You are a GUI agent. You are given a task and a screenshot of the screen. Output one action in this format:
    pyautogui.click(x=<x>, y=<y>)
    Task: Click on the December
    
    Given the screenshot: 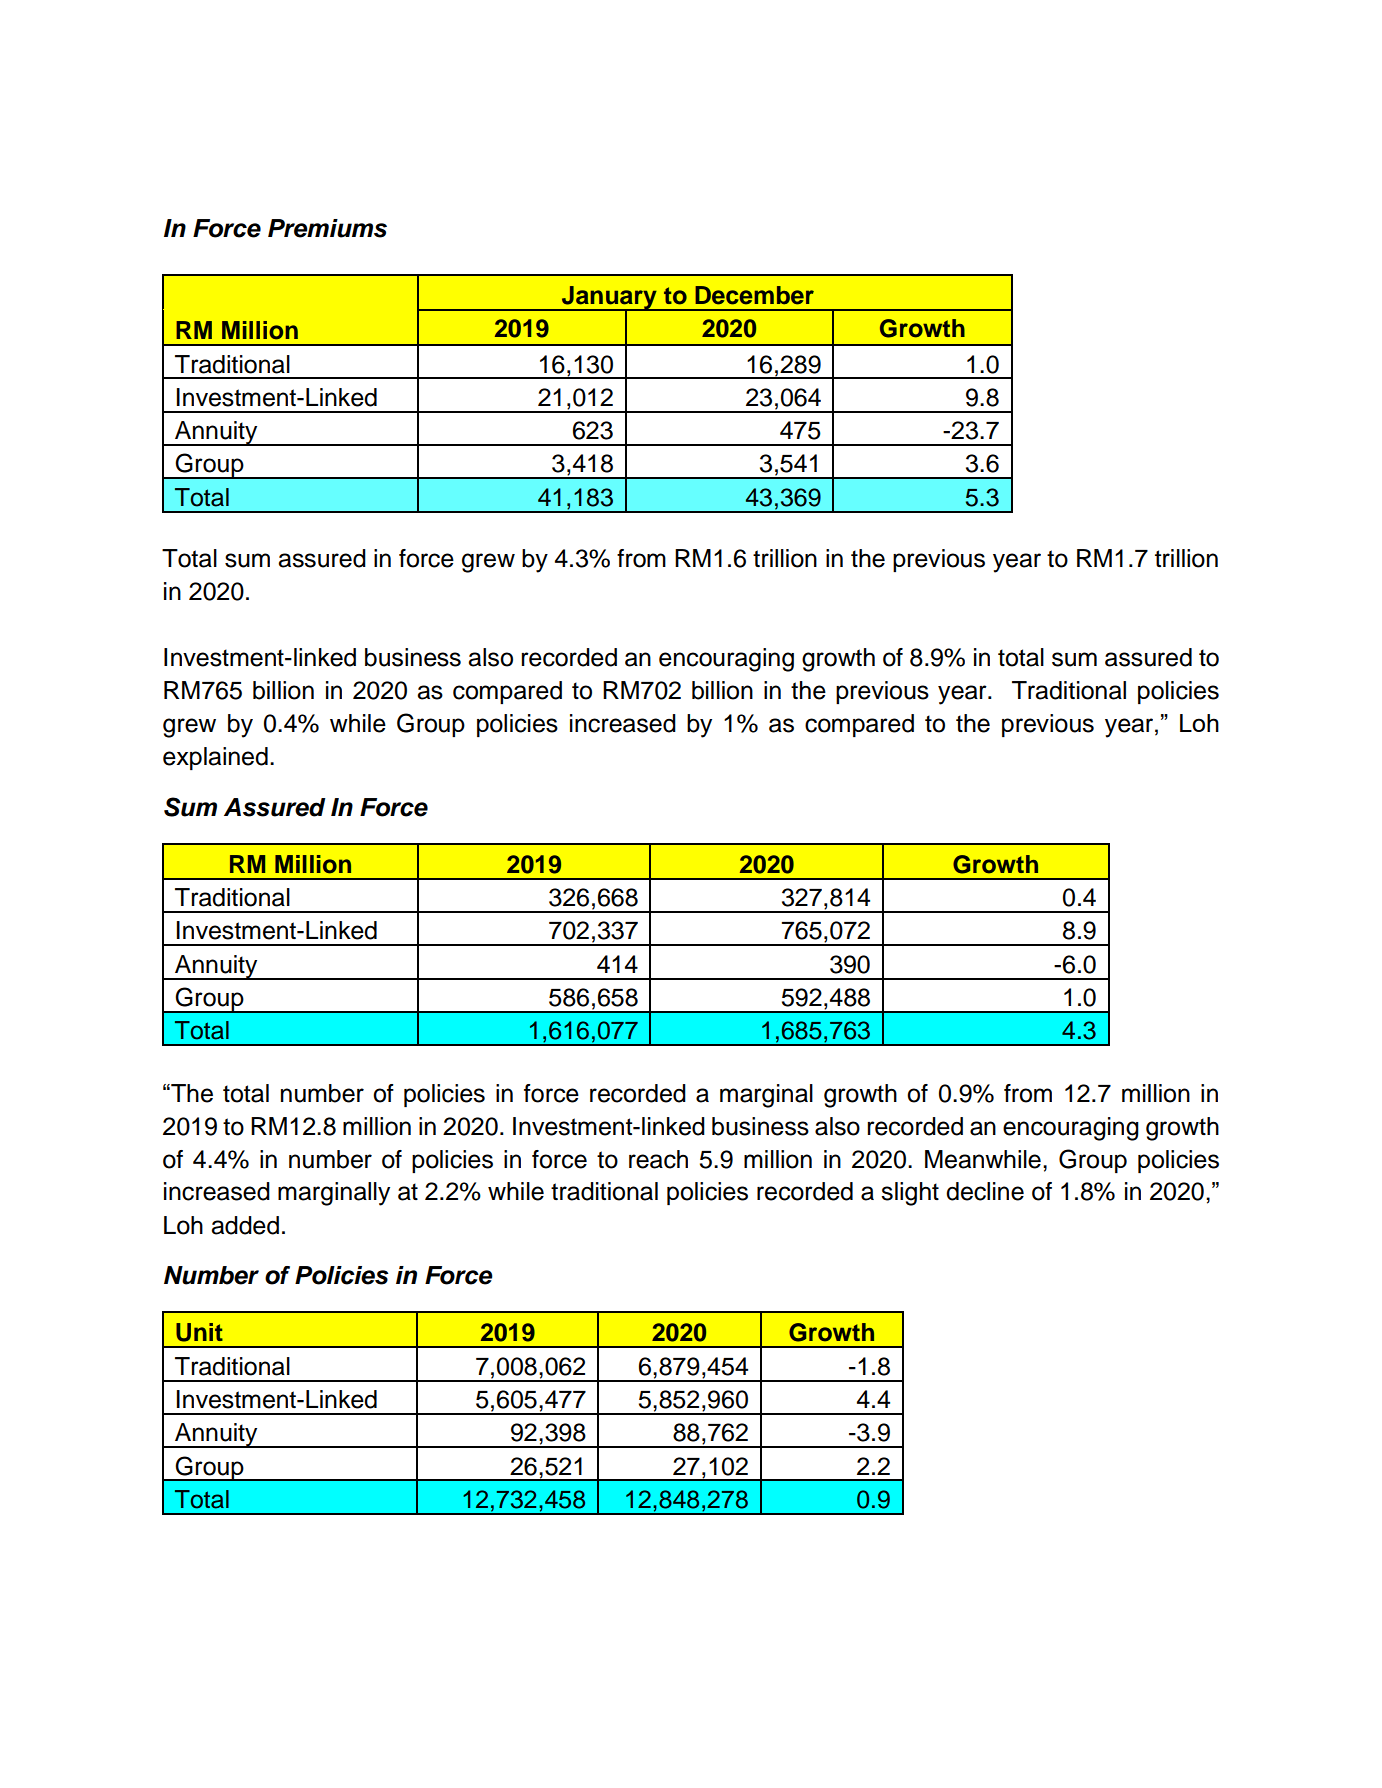 What is the action you would take?
    pyautogui.click(x=754, y=295)
